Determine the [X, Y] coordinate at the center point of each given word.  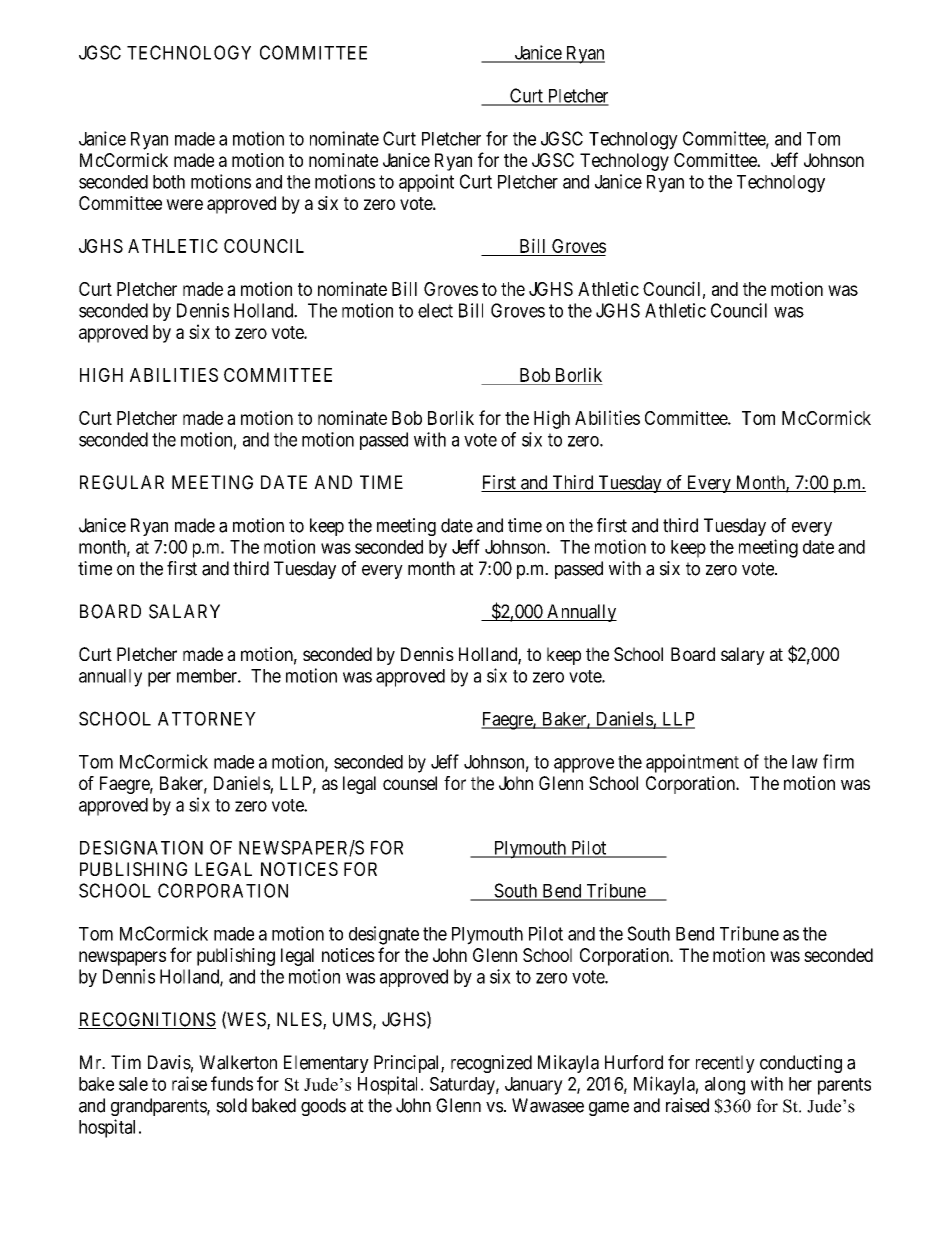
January [534, 1086]
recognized [491, 1064]
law [805, 762]
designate [384, 935]
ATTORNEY [207, 718]
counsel [410, 783]
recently [725, 1064]
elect [435, 310]
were [184, 204]
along [725, 1086]
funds [232, 1083]
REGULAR [122, 482]
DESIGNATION [141, 847]
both [169, 182]
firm [838, 761]
